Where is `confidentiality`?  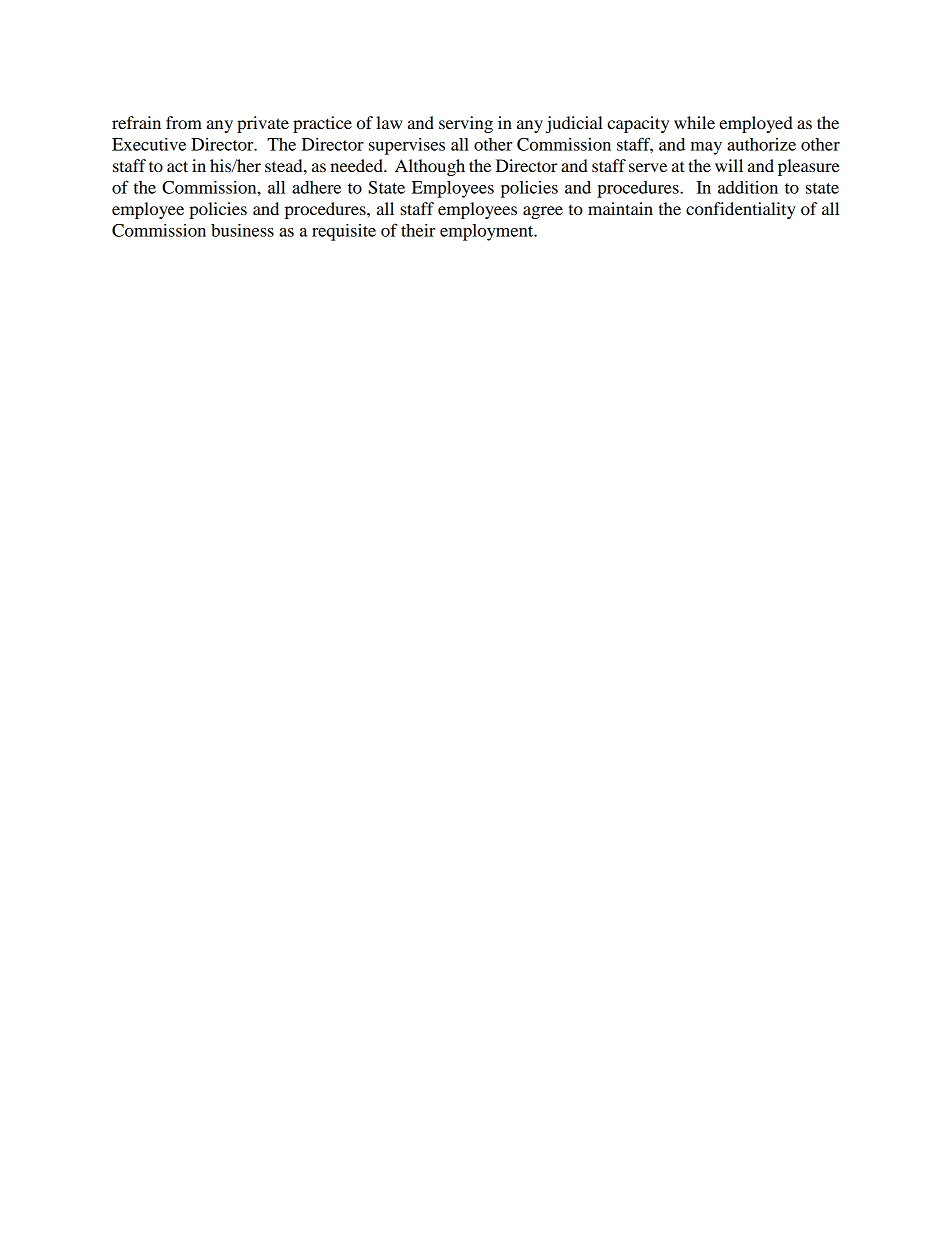 confidentiality is located at coordinates (741, 210).
